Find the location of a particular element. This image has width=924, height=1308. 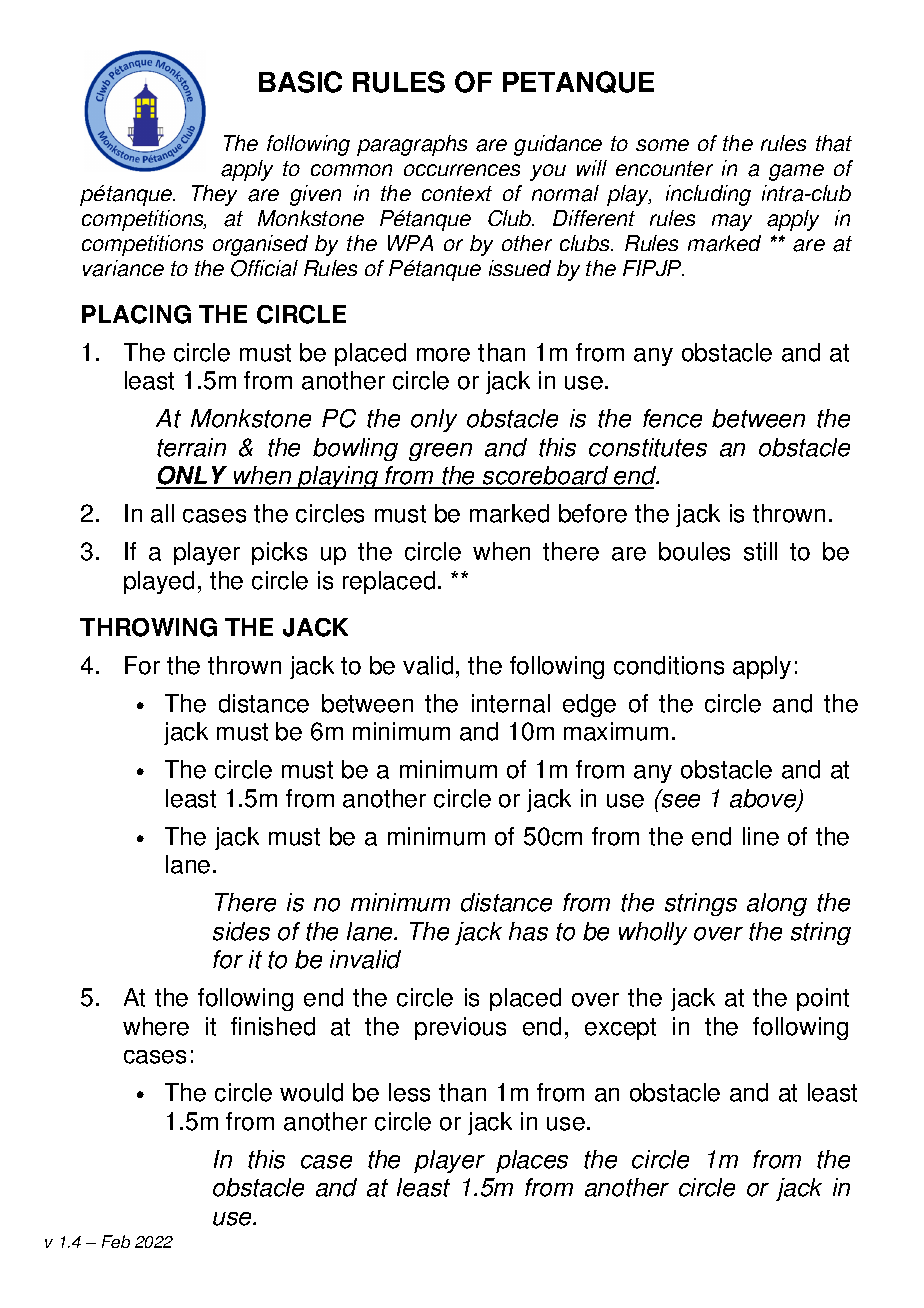

game is located at coordinates (796, 172).
